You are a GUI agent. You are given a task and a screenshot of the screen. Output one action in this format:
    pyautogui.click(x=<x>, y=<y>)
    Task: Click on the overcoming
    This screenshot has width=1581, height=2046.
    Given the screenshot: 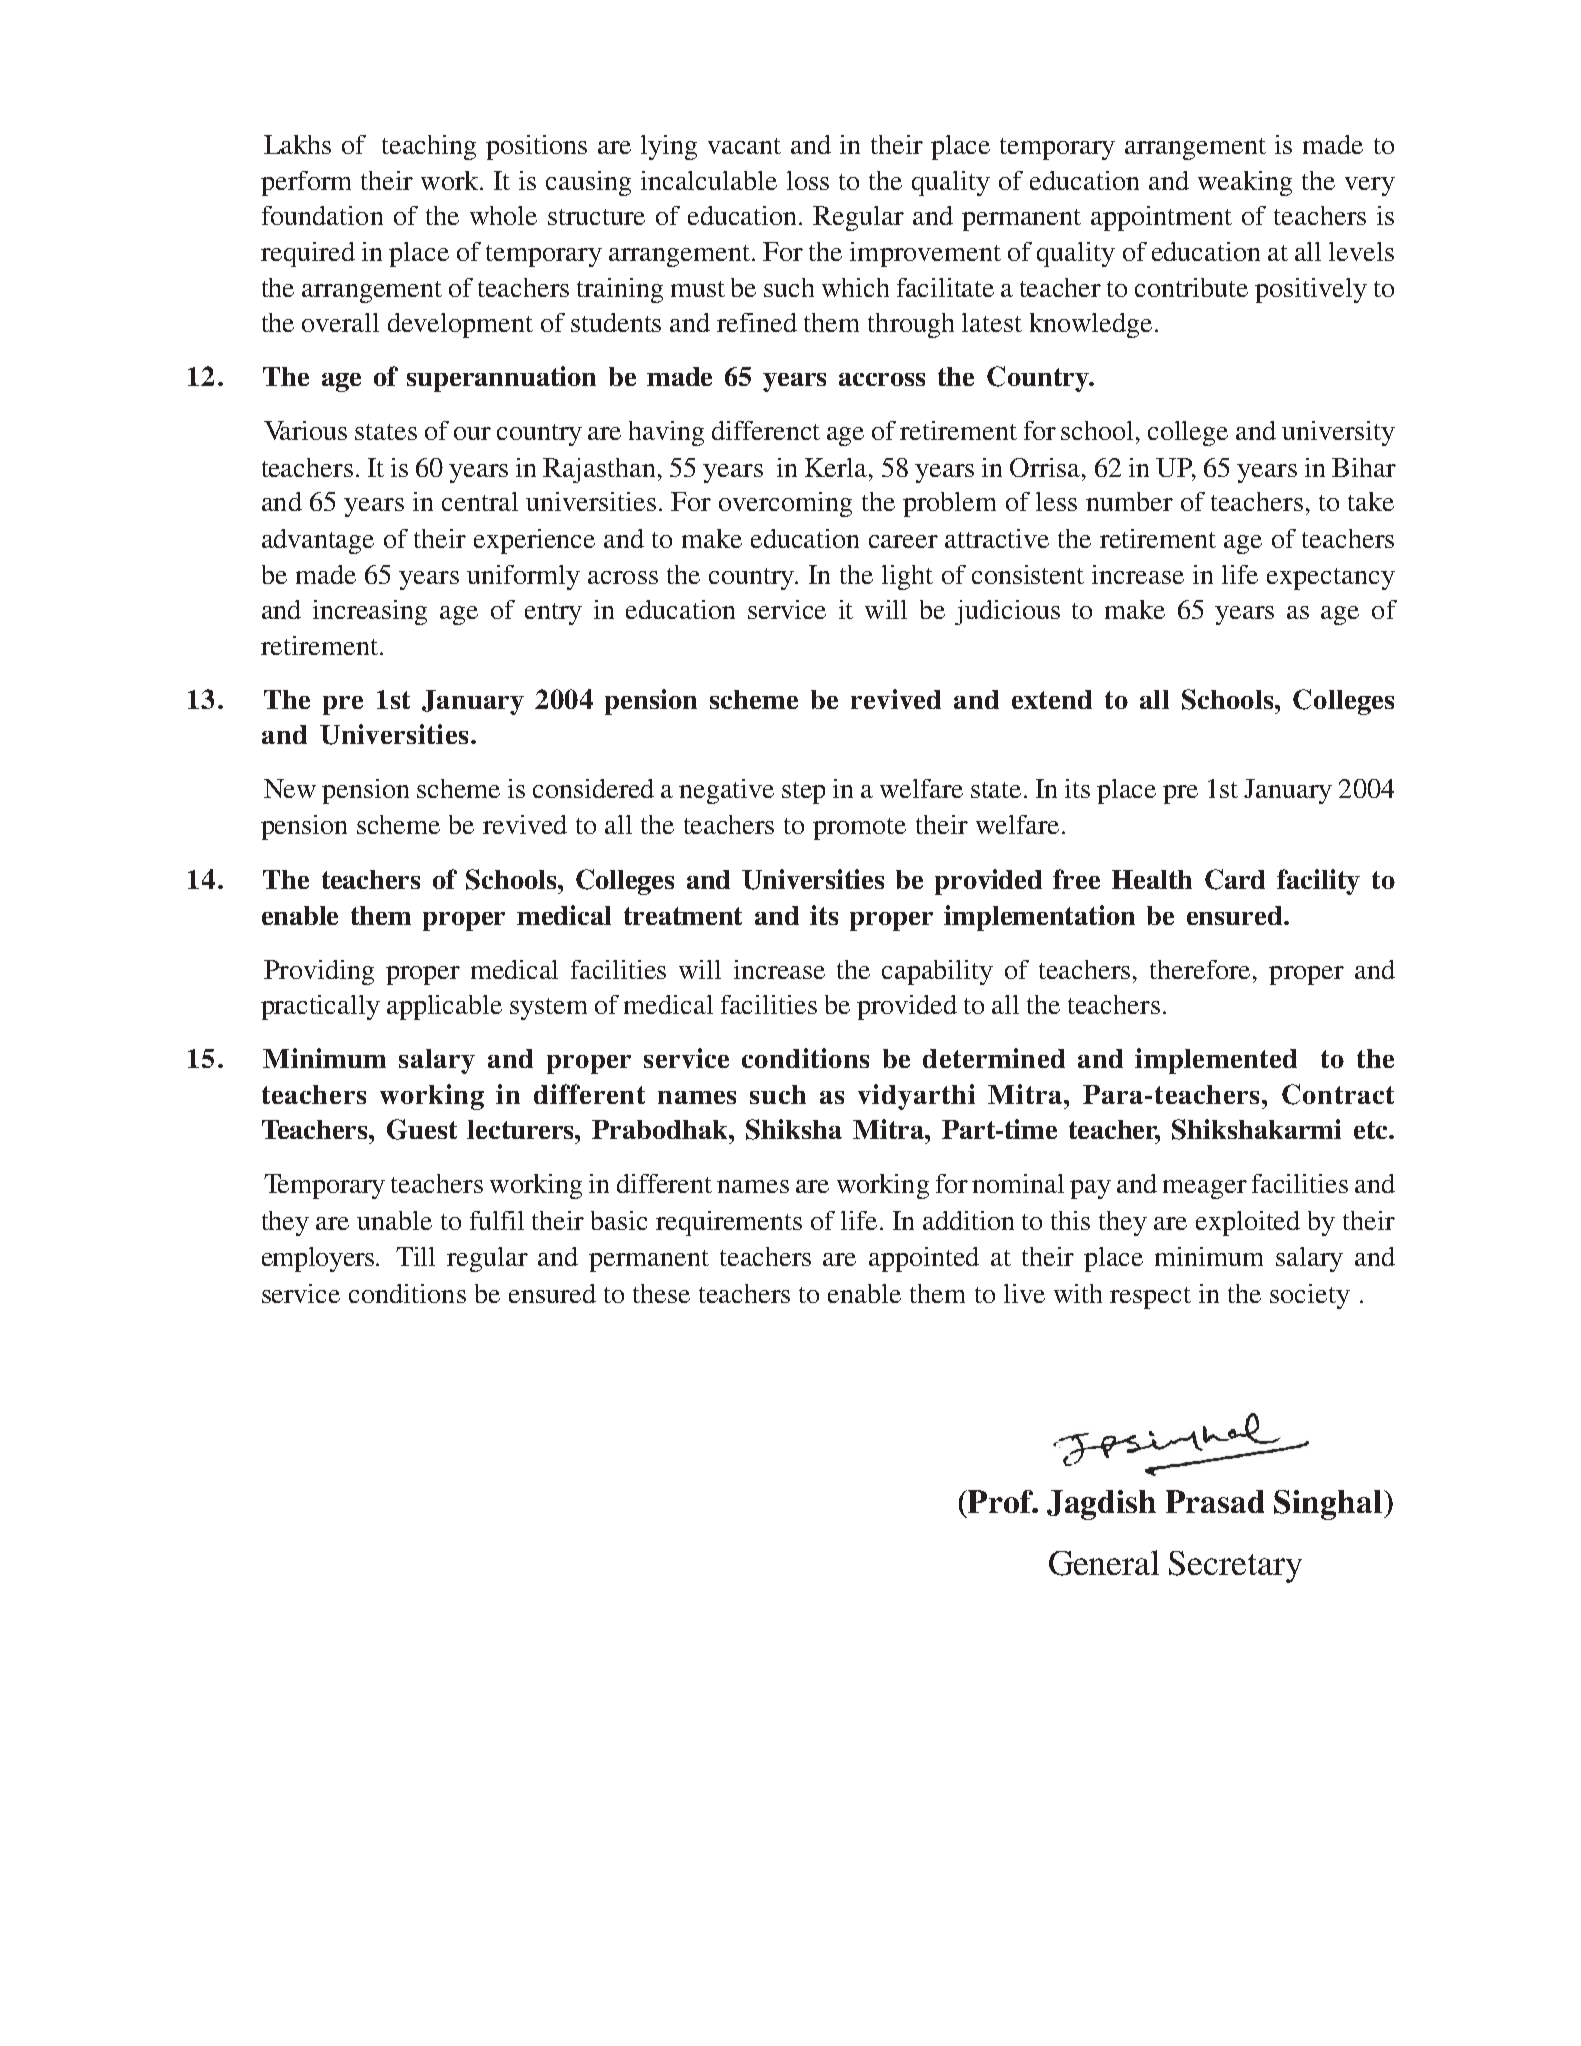 What is the action you would take?
    pyautogui.click(x=785, y=504)
